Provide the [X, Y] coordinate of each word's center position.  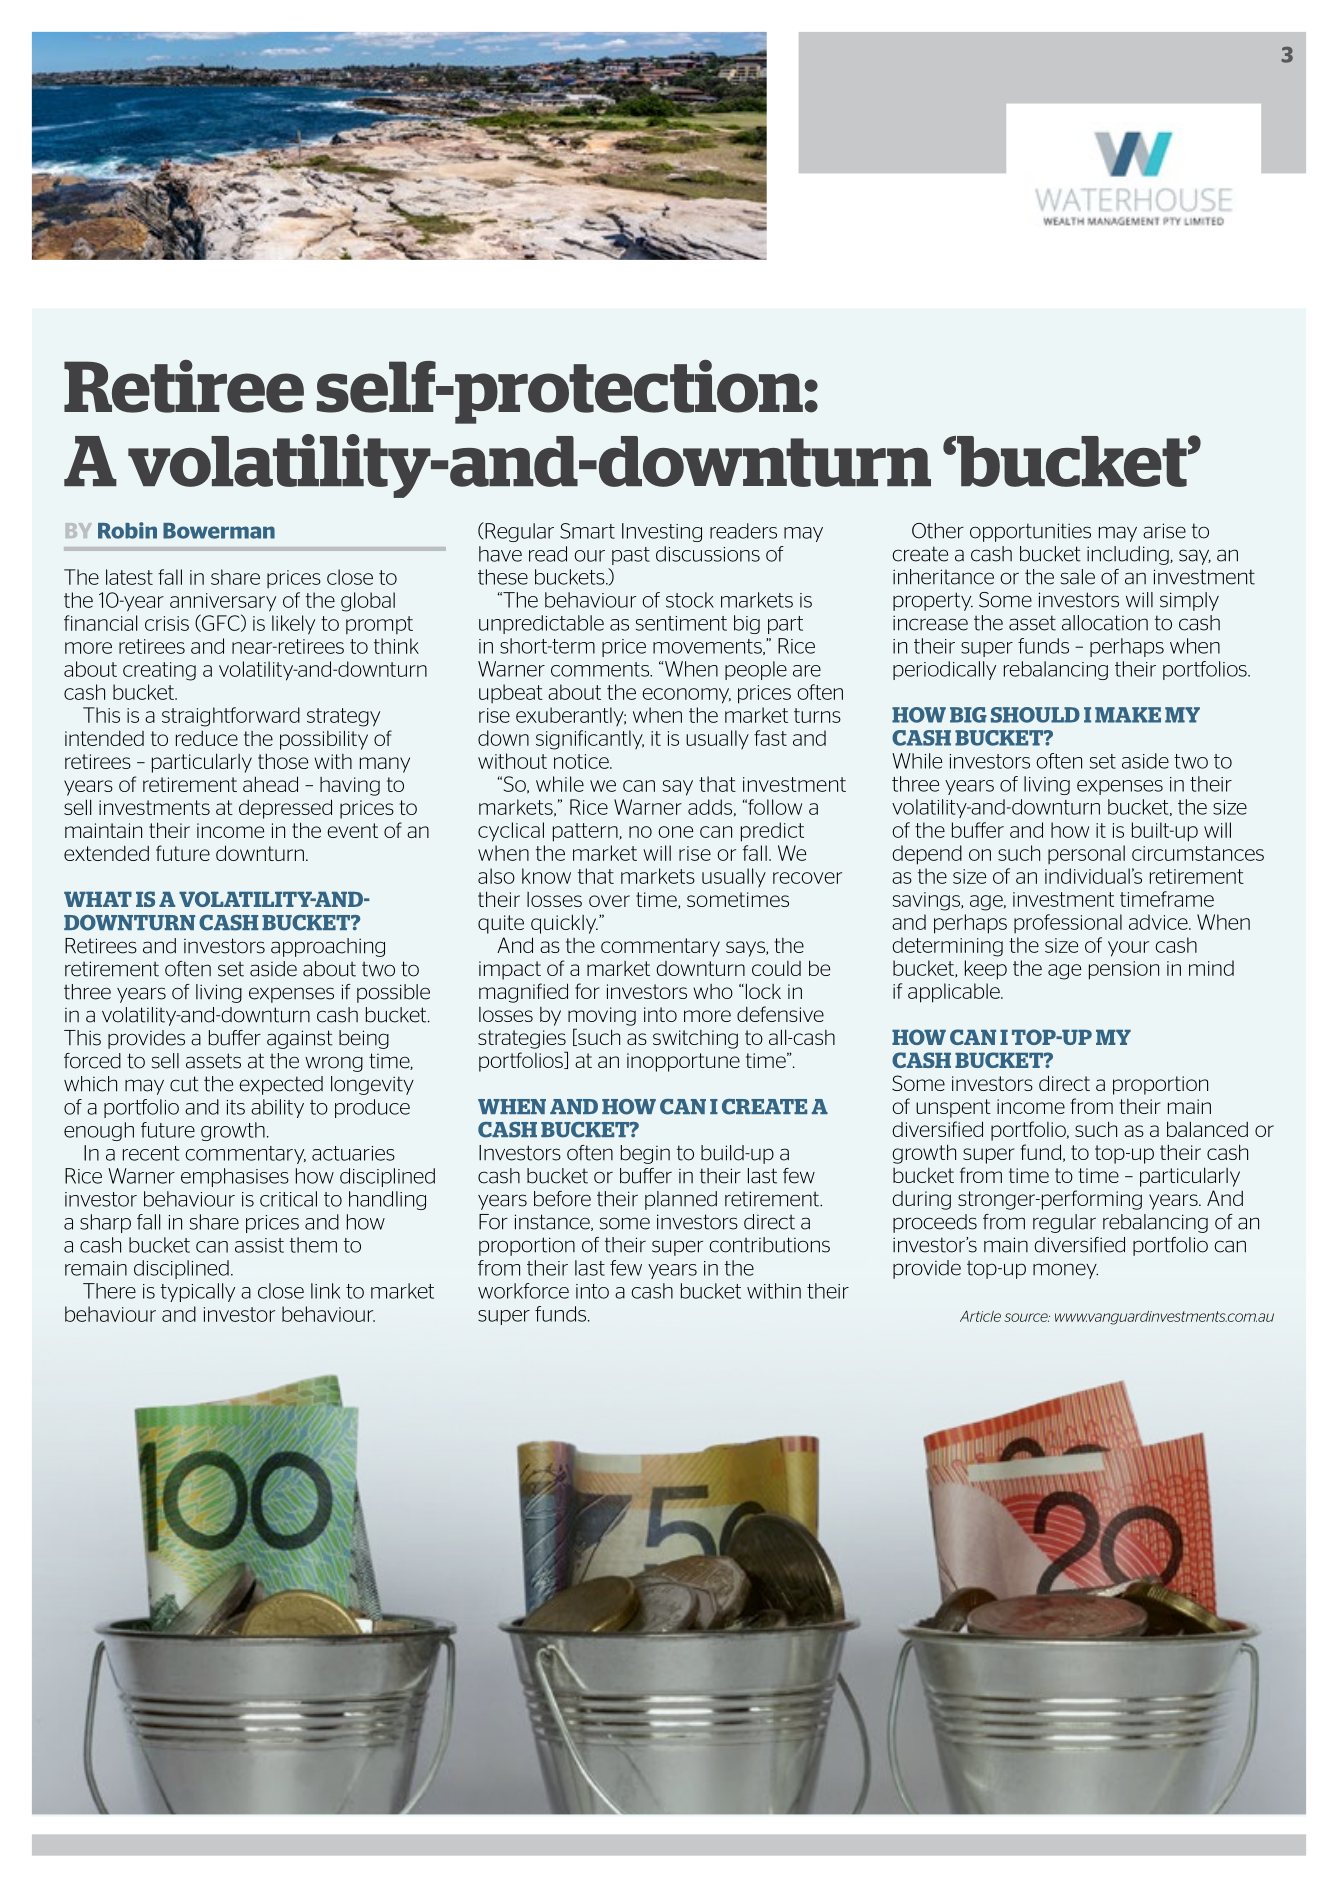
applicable [955, 993]
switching [695, 1039]
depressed [285, 809]
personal [1086, 854]
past [631, 556]
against [300, 1039]
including [1129, 555]
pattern [586, 832]
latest [129, 577]
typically [198, 1292]
